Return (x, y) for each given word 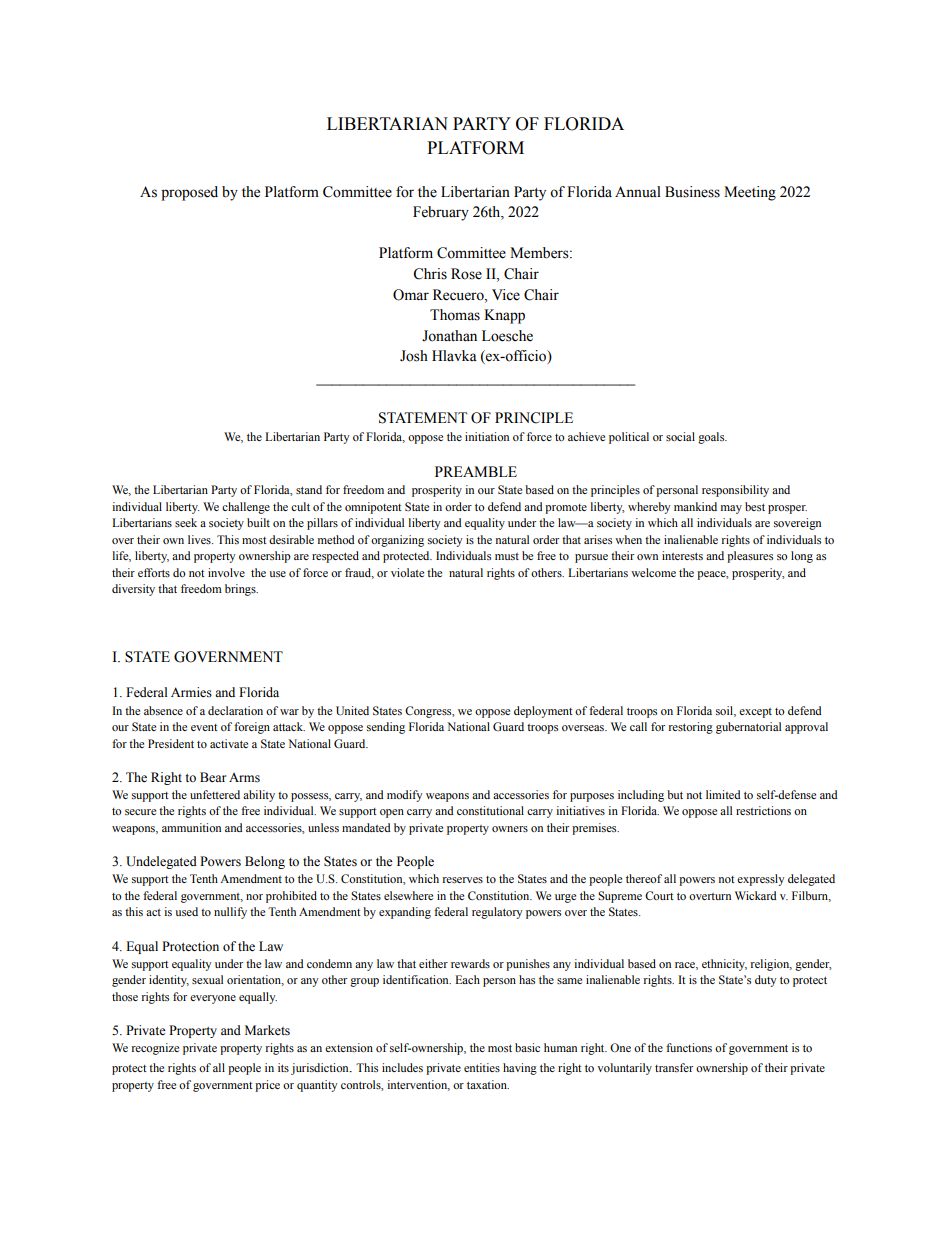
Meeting (750, 193)
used (186, 911)
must (507, 556)
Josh (414, 356)
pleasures (750, 557)
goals (712, 438)
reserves (463, 880)
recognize (155, 1049)
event (204, 727)
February (441, 213)
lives (200, 539)
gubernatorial (748, 728)
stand (309, 489)
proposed (189, 193)
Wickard (756, 895)
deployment (543, 712)
